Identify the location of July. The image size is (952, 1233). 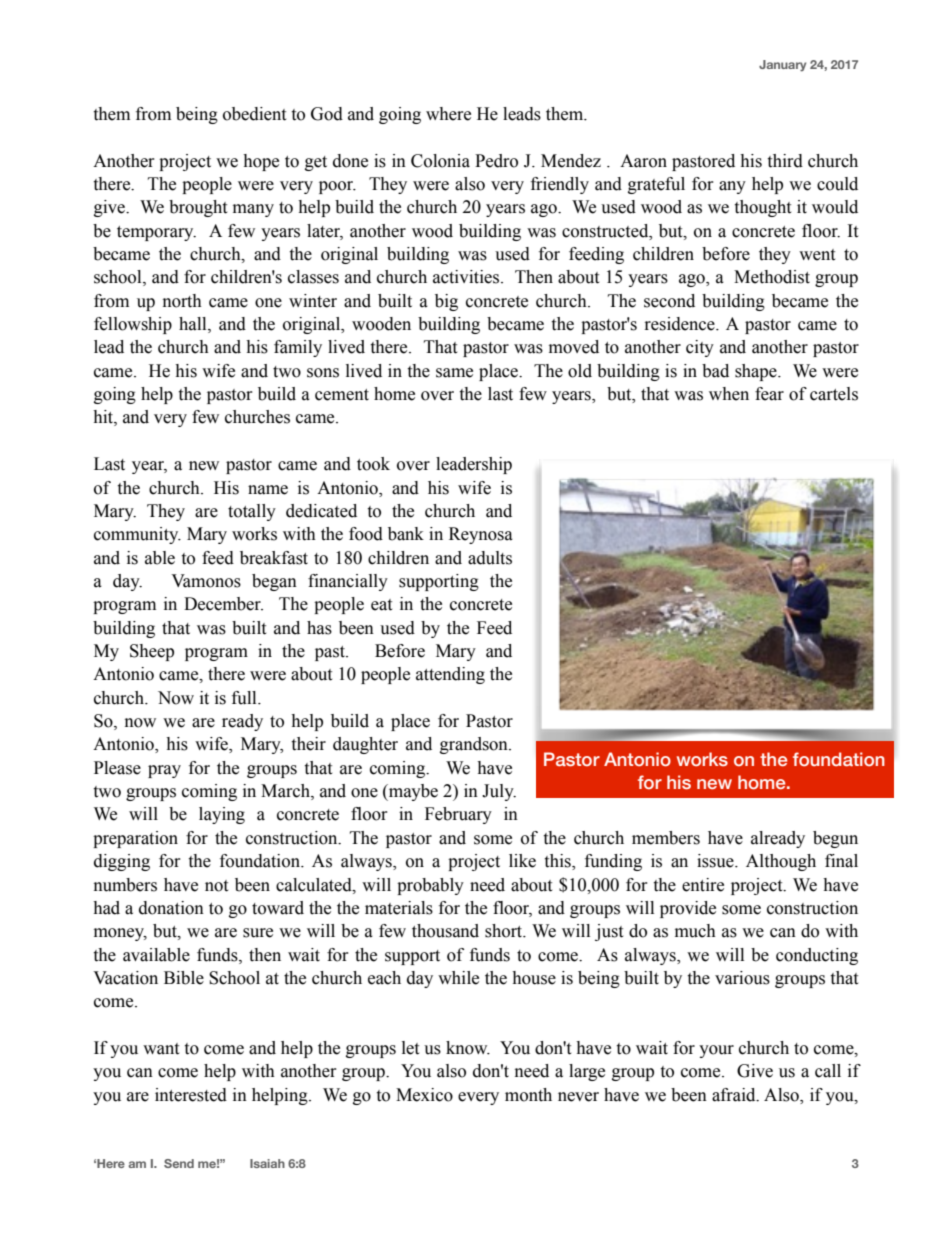
(499, 792).
